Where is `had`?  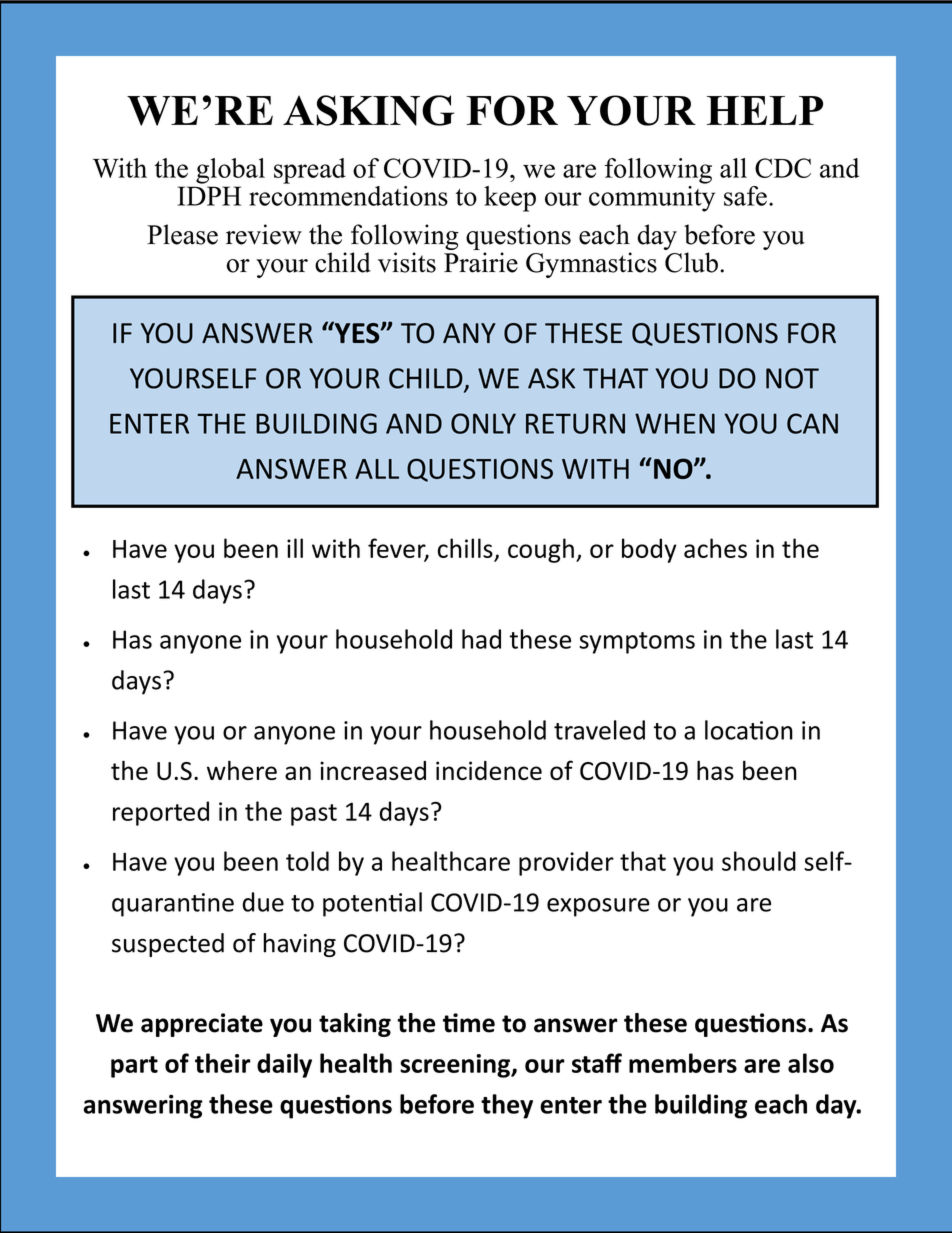 had is located at coordinates (481, 639).
